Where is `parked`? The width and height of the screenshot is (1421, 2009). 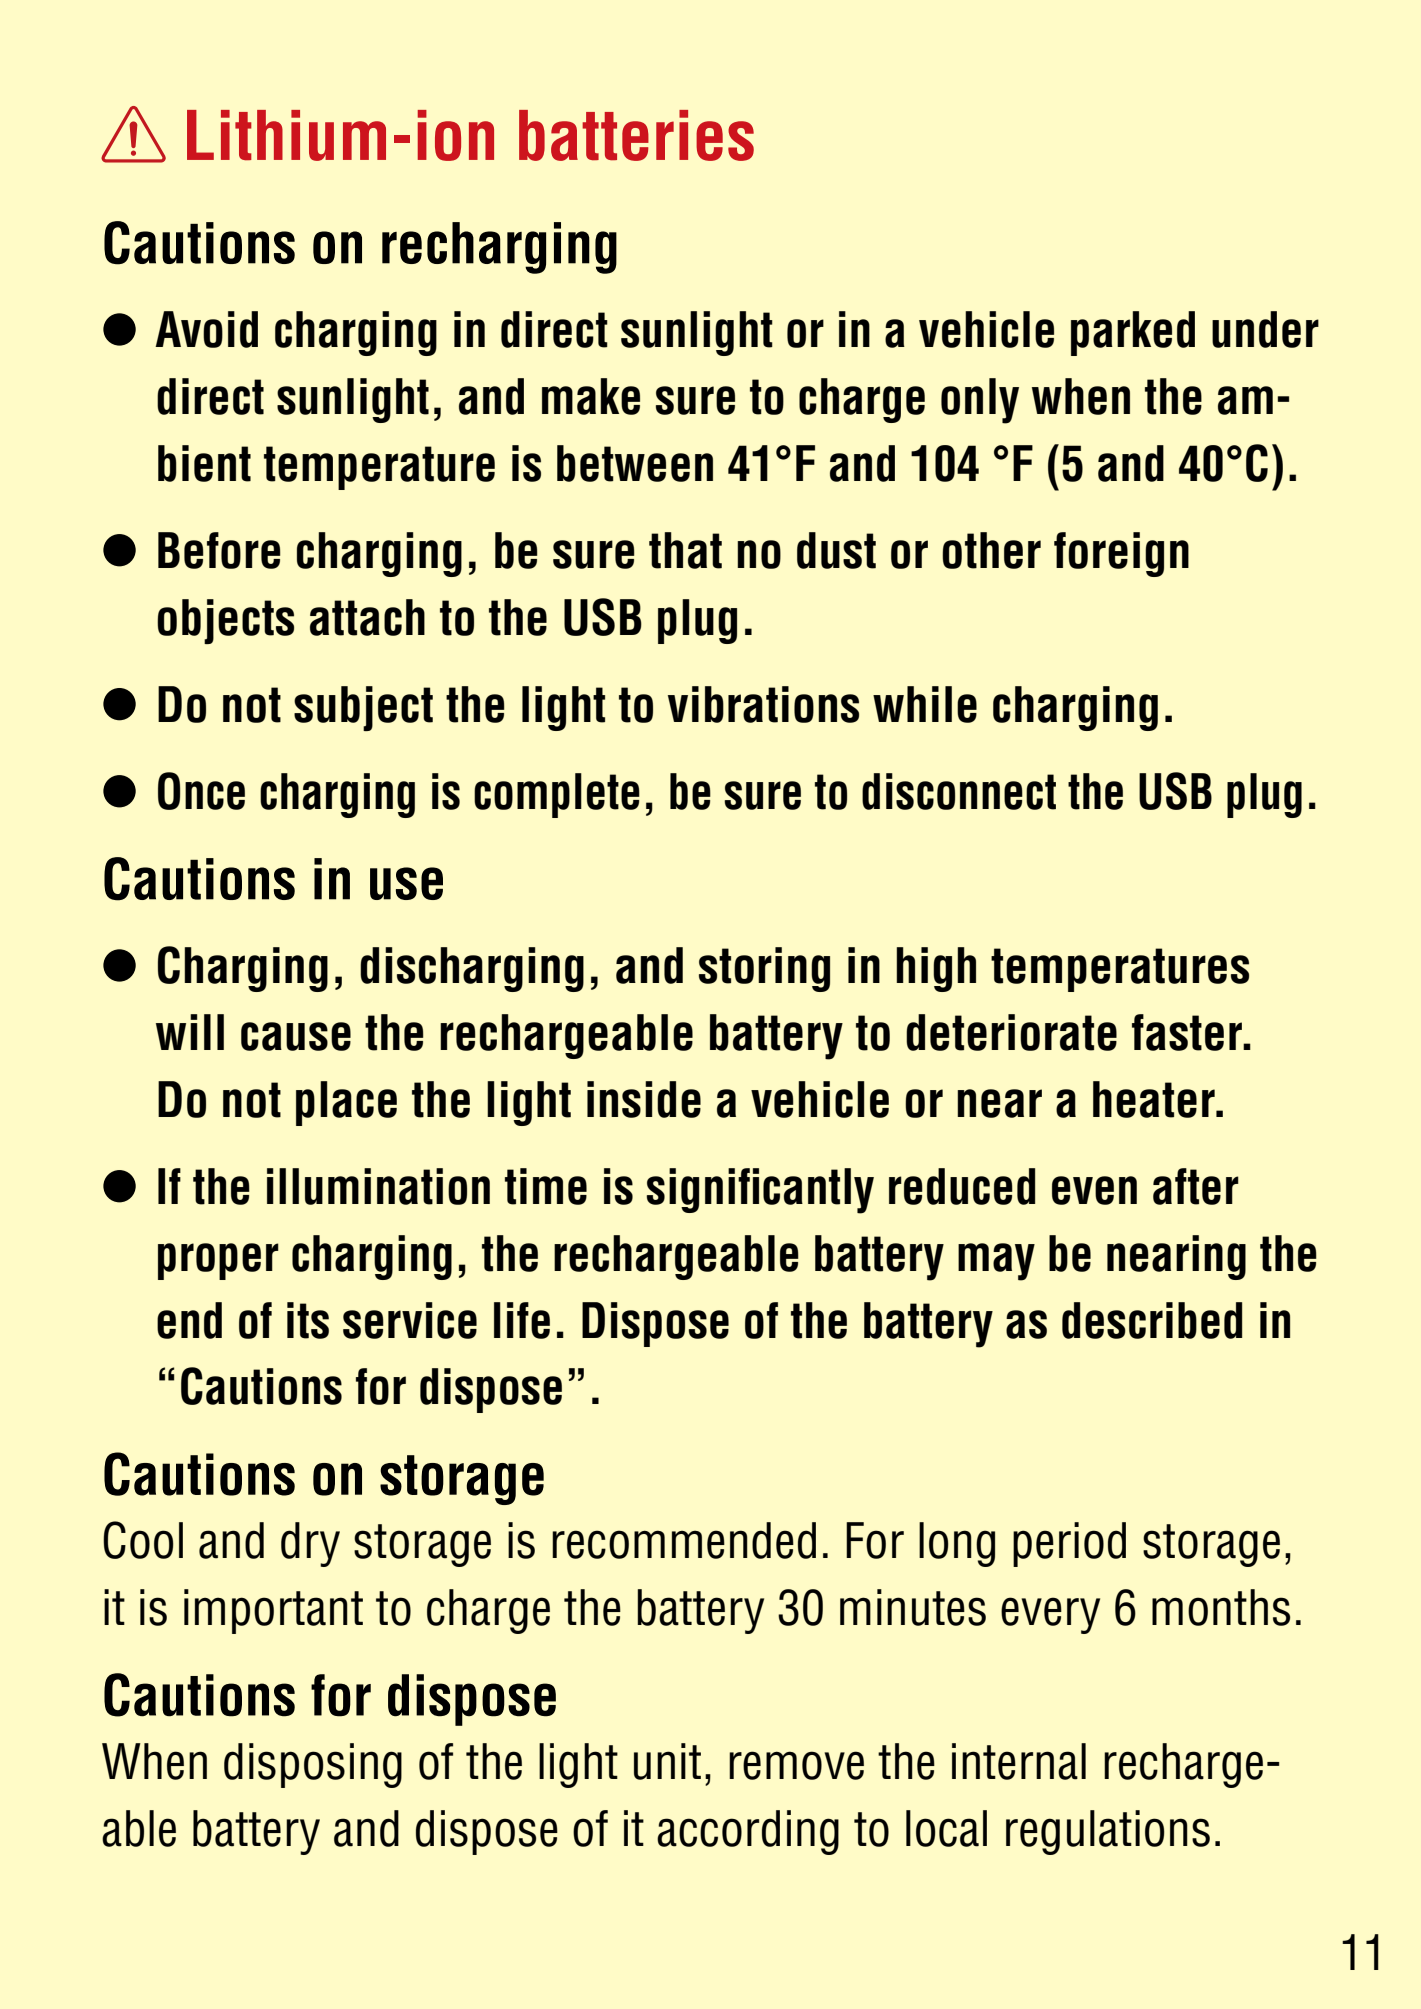
parked is located at coordinates (1133, 333).
